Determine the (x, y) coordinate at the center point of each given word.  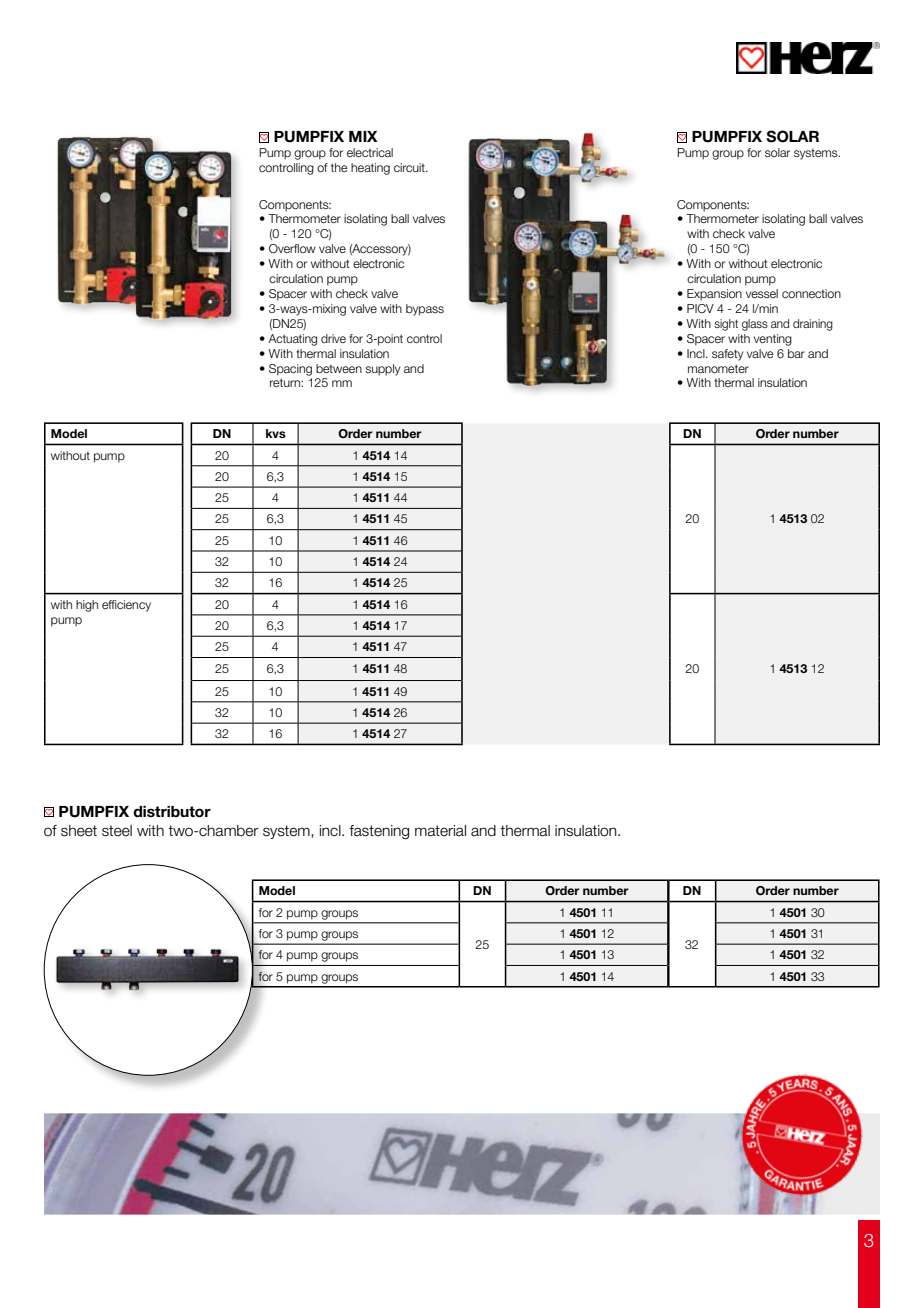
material (440, 831)
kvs (276, 433)
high (87, 606)
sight (726, 325)
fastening (379, 832)
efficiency (126, 606)
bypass (425, 310)
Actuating (292, 340)
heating (370, 169)
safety (727, 355)
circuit (410, 167)
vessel (762, 293)
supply (382, 370)
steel (117, 831)
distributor (172, 812)
